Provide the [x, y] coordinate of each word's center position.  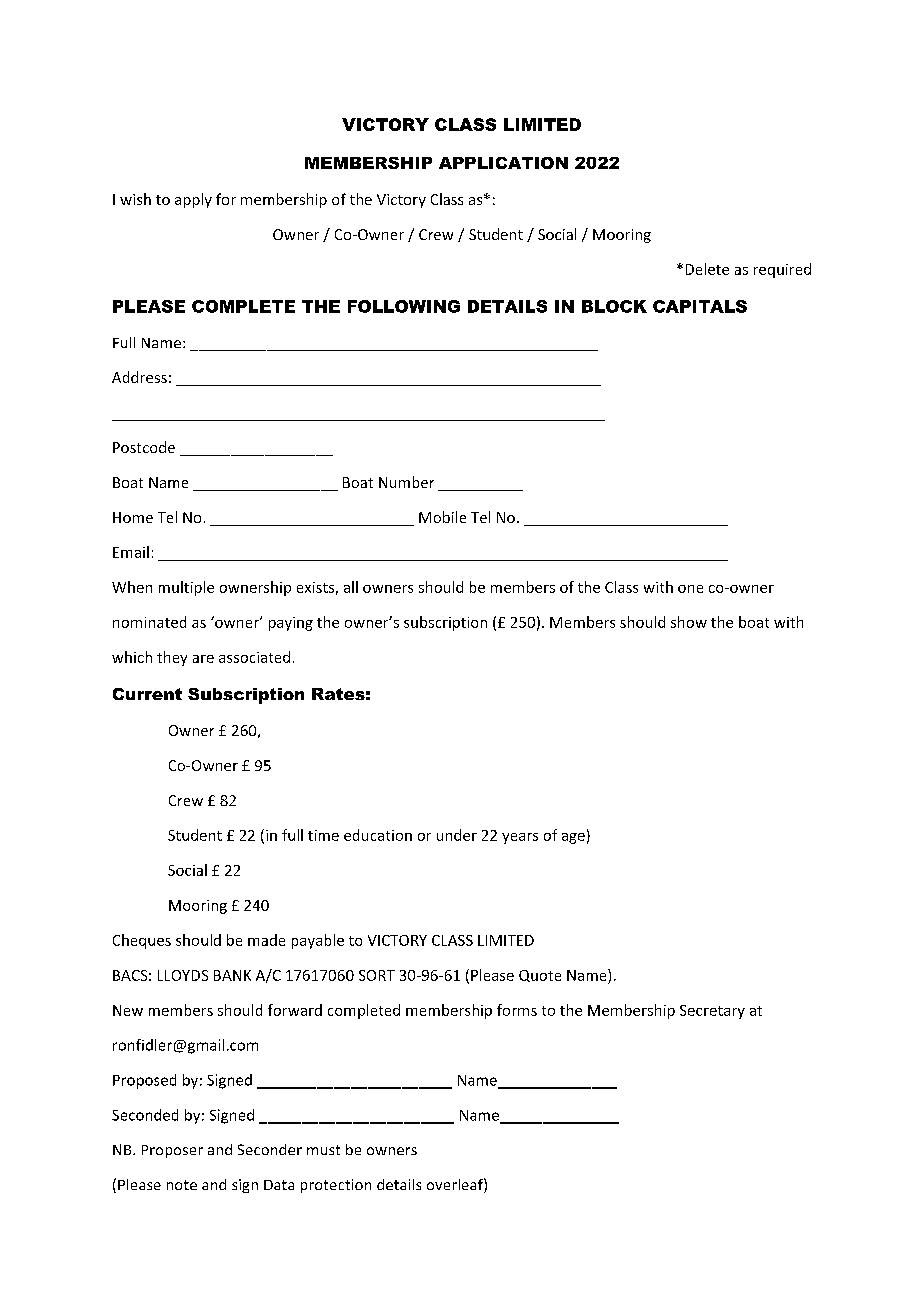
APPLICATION [503, 163]
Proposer [172, 1151]
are [203, 659]
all [351, 587]
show [689, 622]
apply [193, 200]
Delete [707, 269]
